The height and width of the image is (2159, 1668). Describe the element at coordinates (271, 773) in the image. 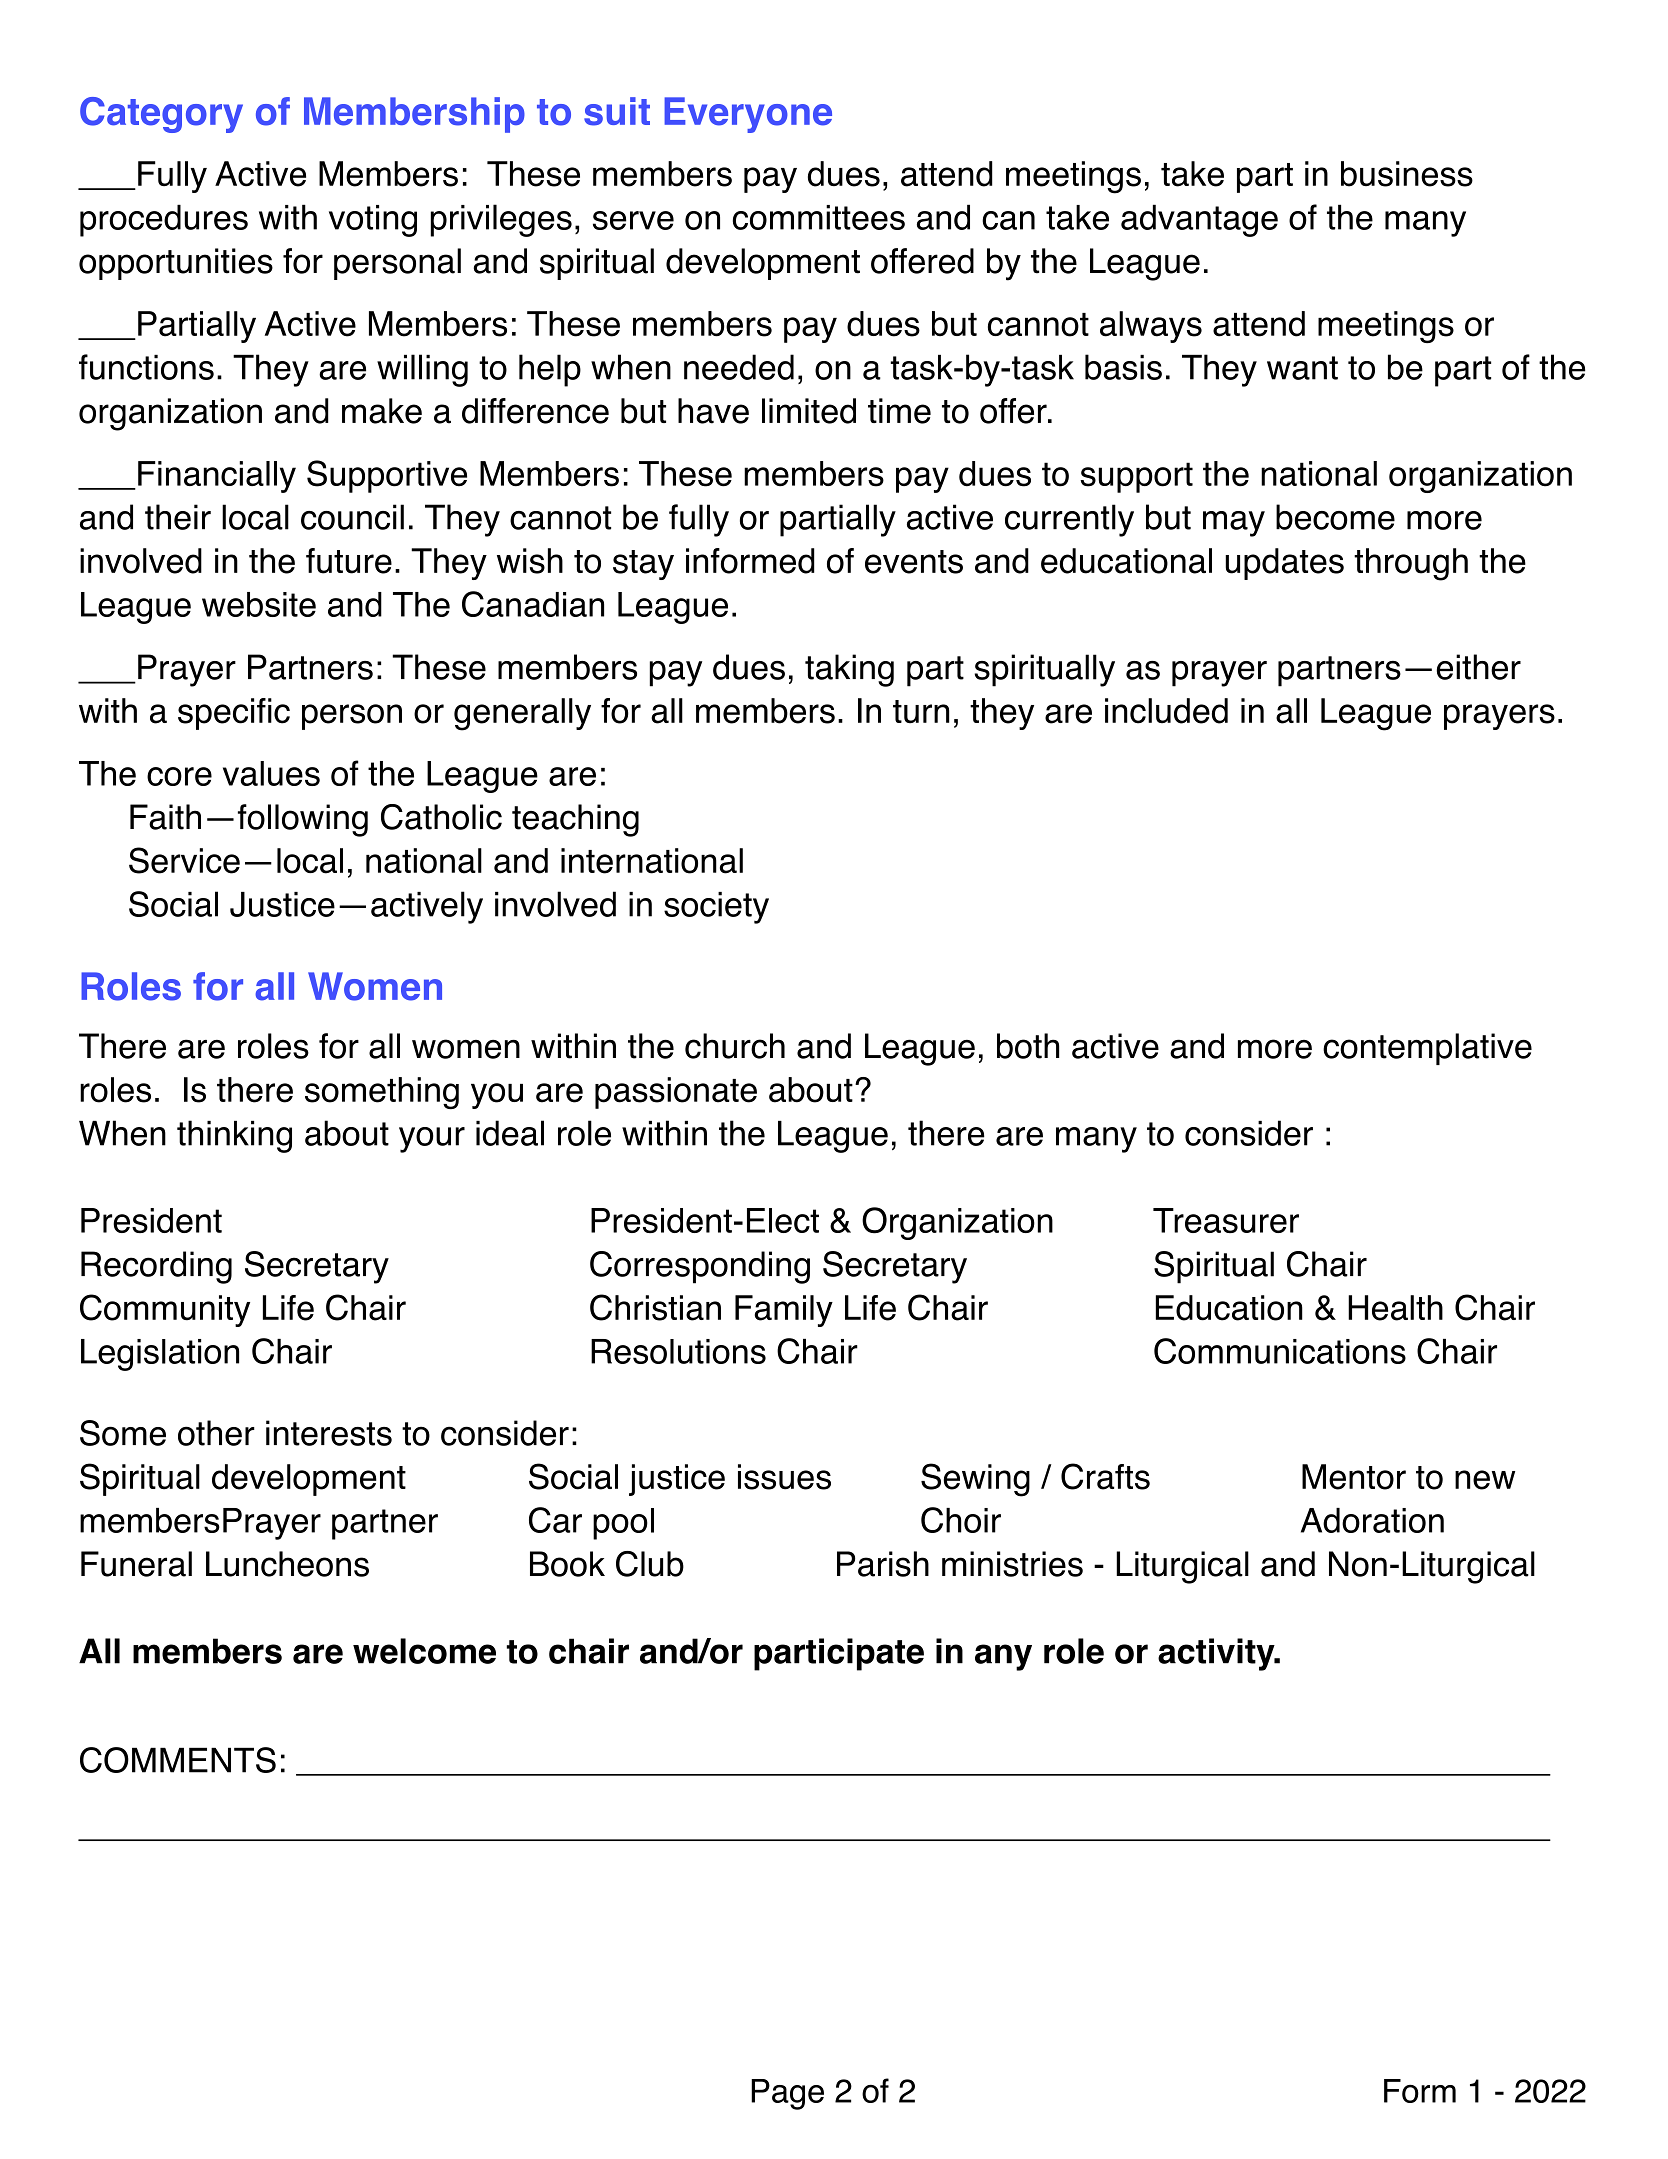

I see `values` at that location.
